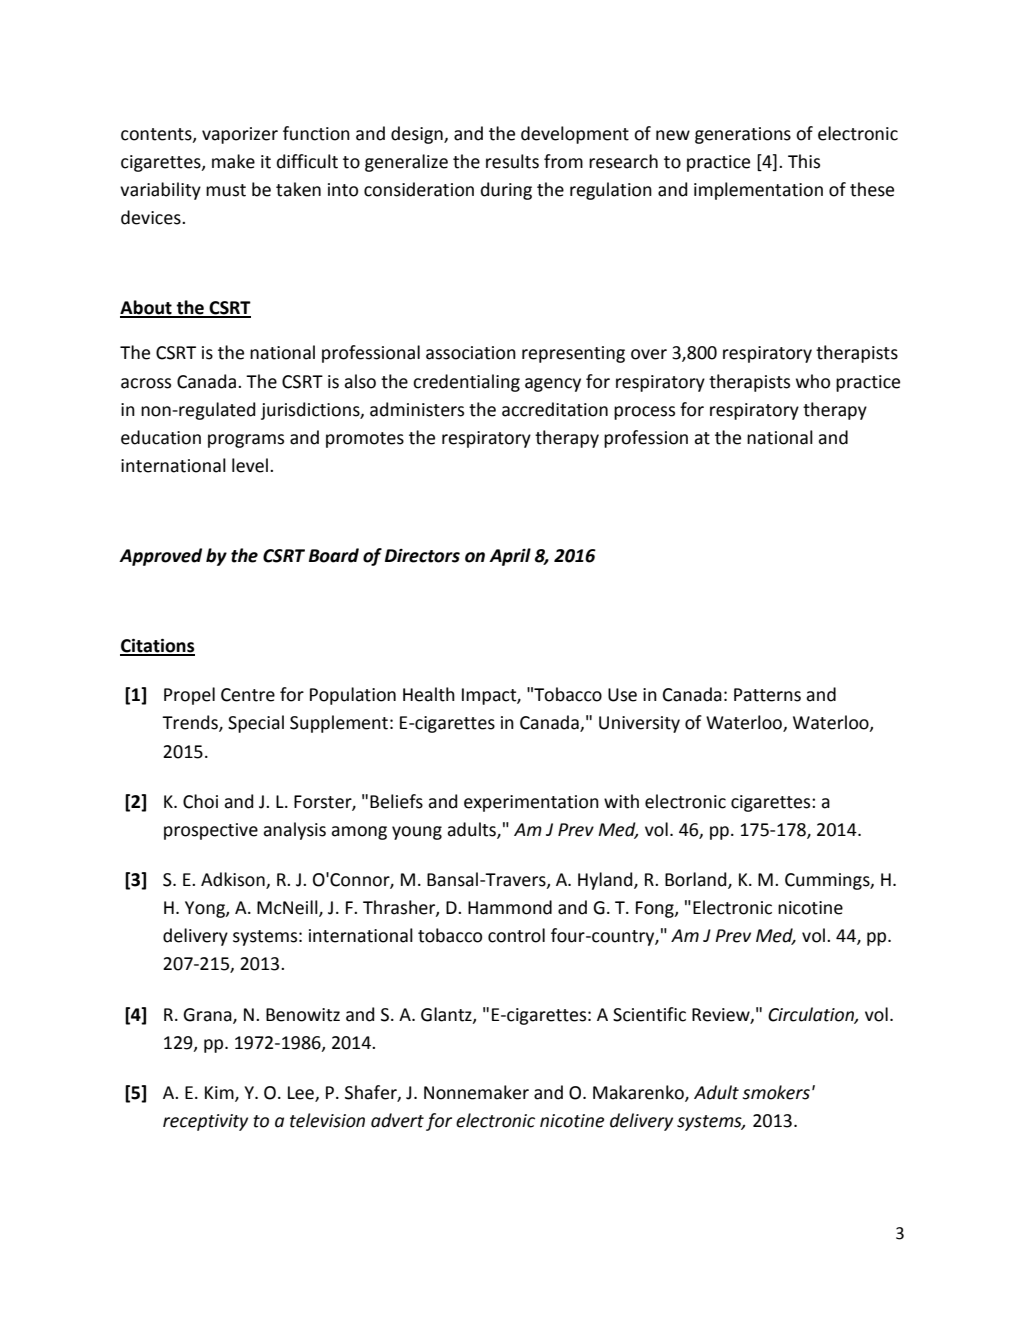  I want to click on level, so click(250, 465).
